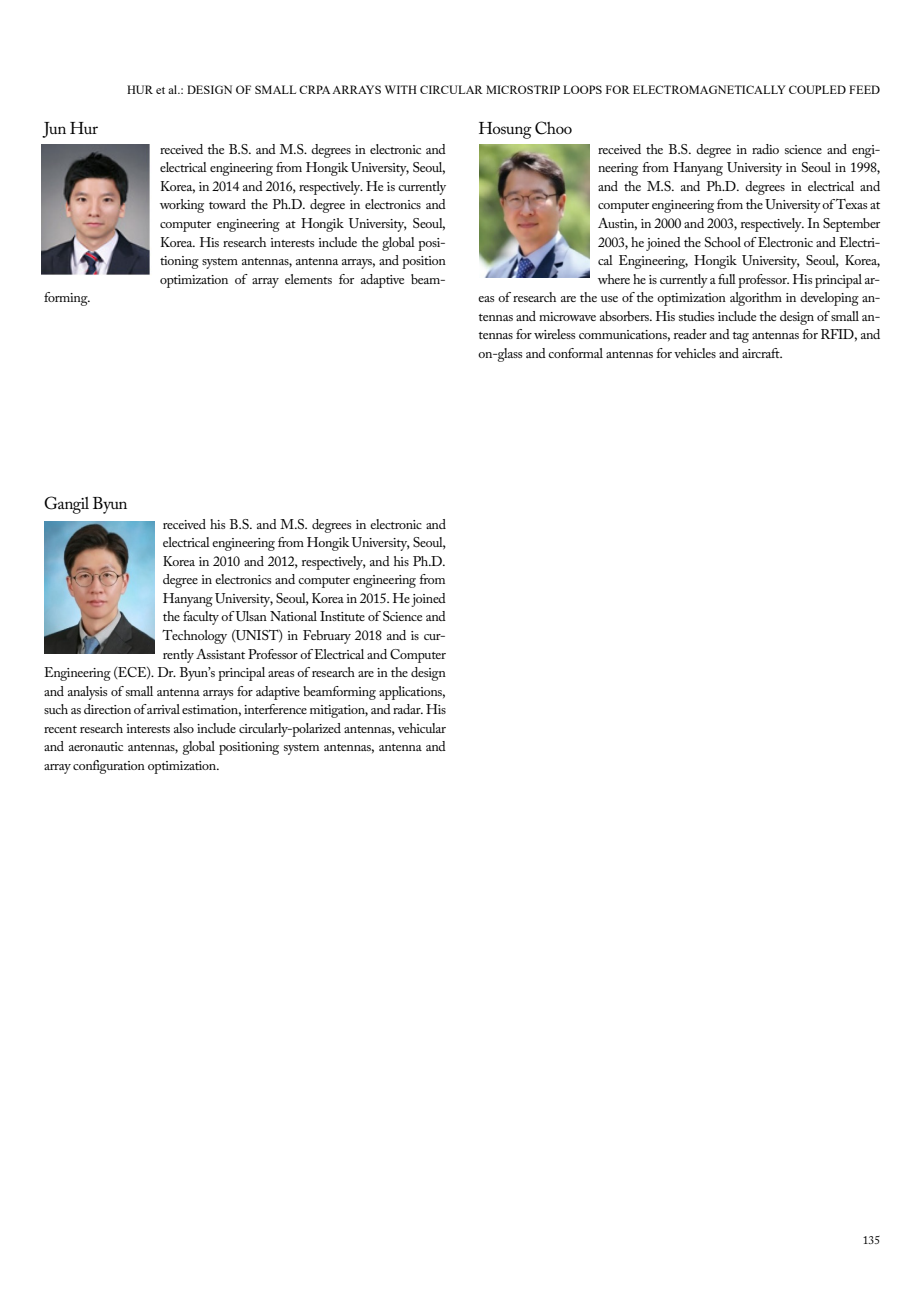 This screenshot has height=1308, width=924. I want to click on aircraft, so click(762, 353).
